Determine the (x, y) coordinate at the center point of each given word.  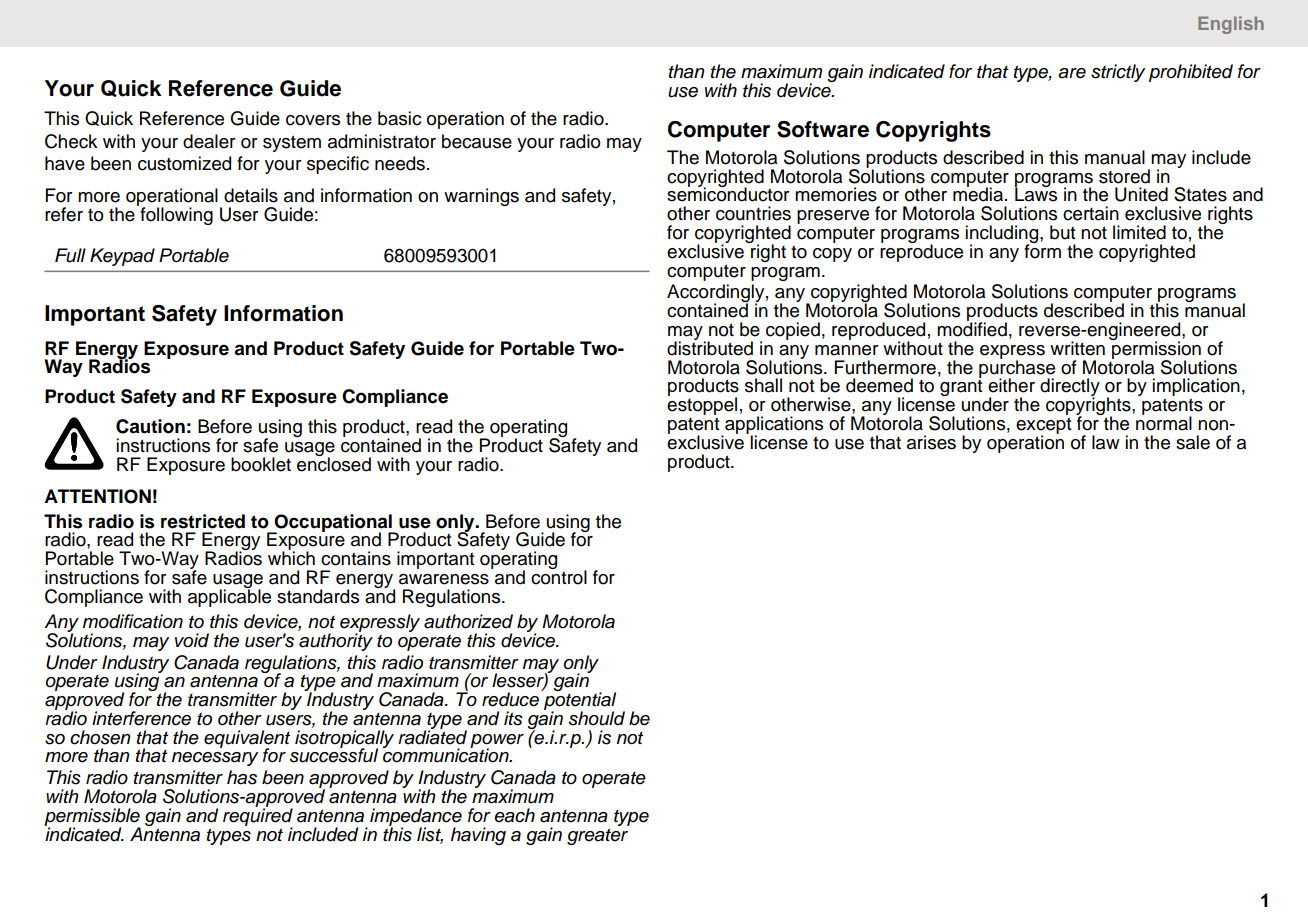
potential (578, 701)
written (1077, 348)
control (559, 576)
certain (1091, 213)
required (258, 817)
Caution (150, 426)
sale (1193, 442)
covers (313, 120)
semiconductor (728, 194)
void (192, 640)
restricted (203, 521)
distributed (710, 347)
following (175, 215)
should (597, 718)
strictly (1118, 73)
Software (823, 129)
